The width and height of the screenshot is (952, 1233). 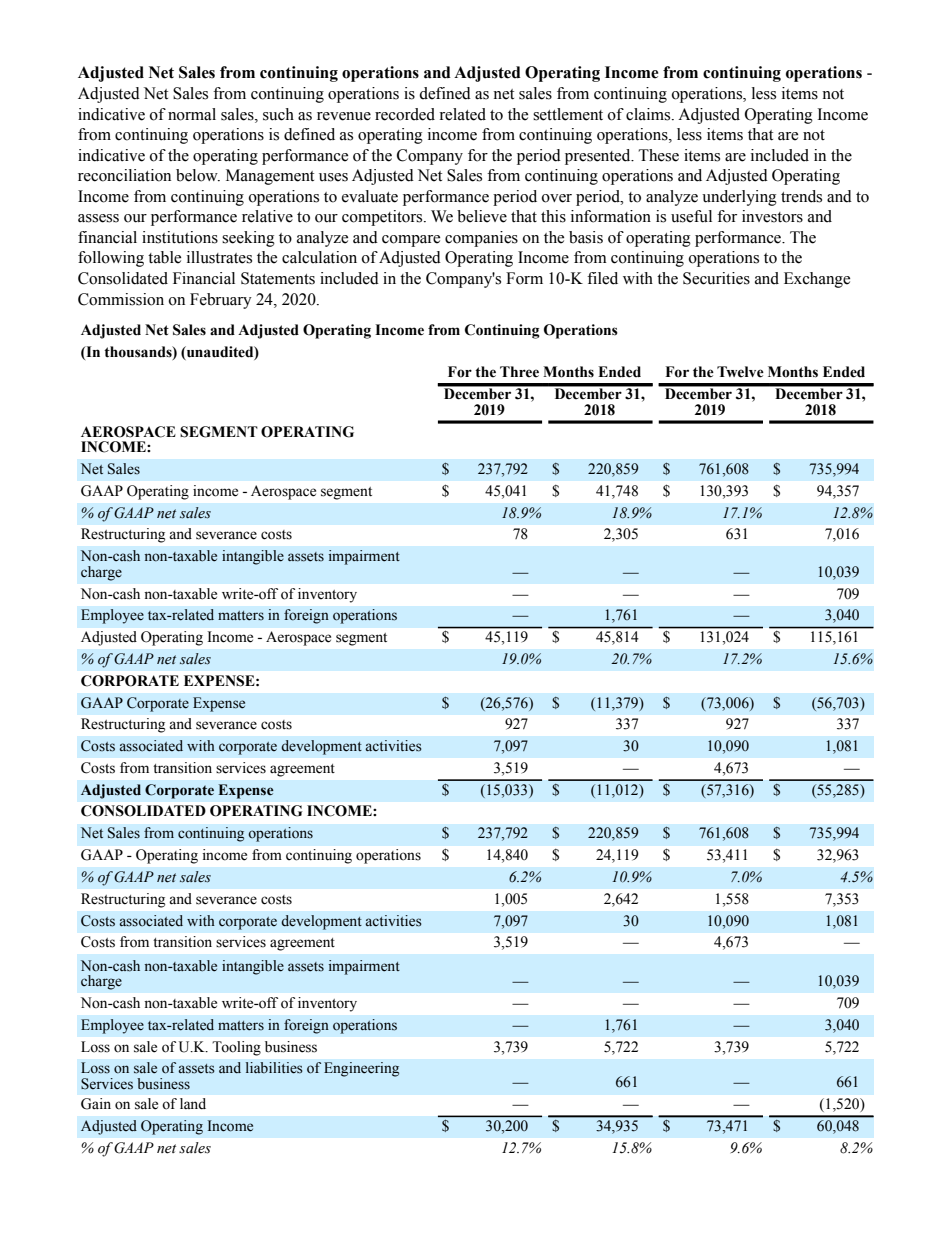 I want to click on Securities, so click(x=716, y=278).
